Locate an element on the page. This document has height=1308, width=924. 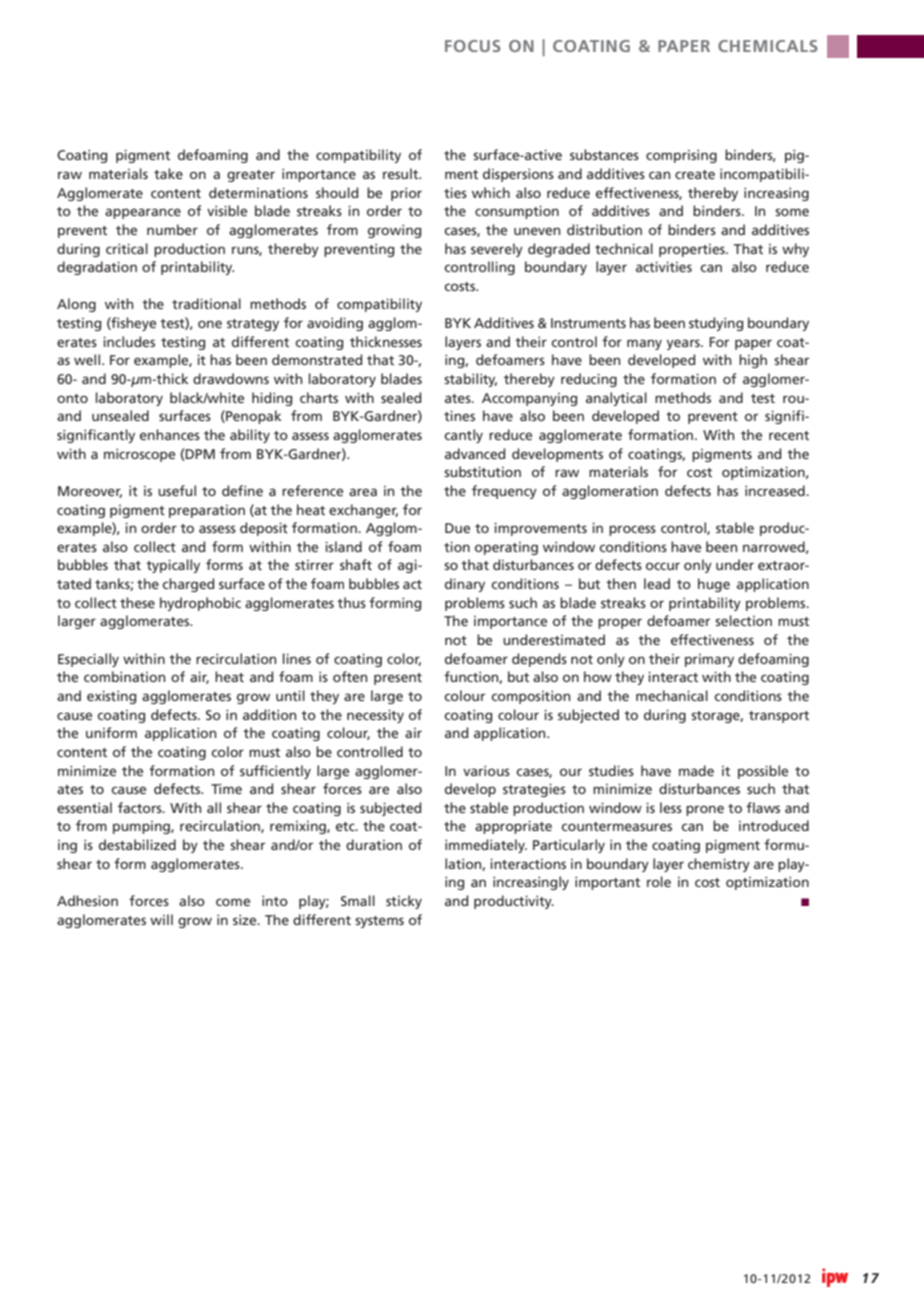
sticky is located at coordinates (404, 902).
